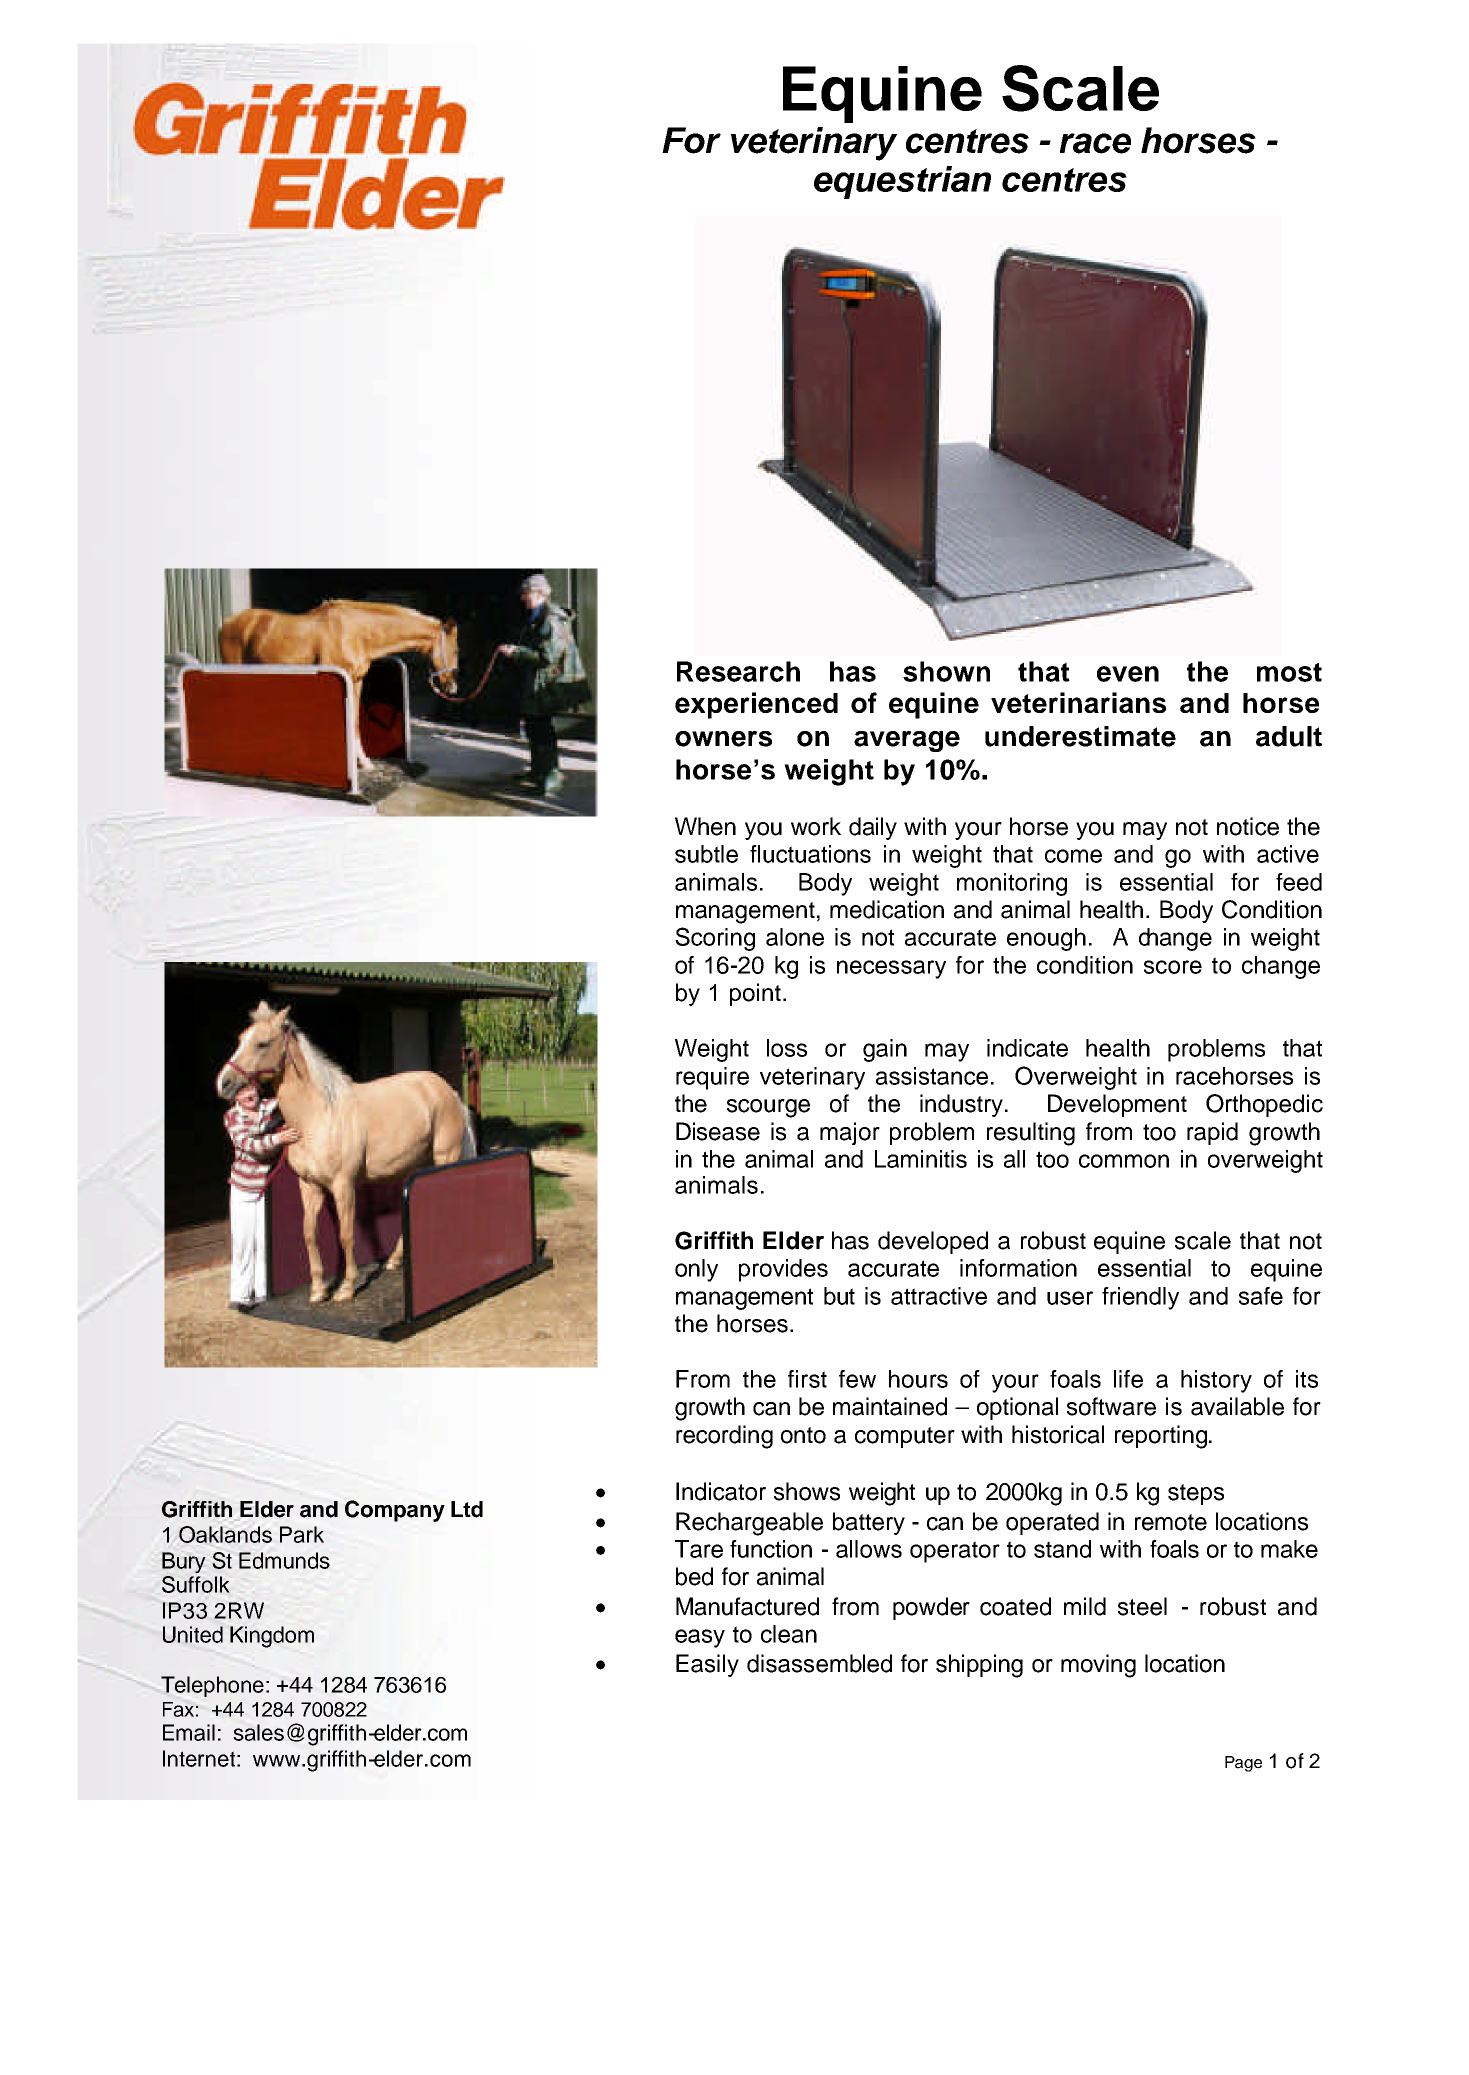 The width and height of the page is (1469, 2075). What do you see at coordinates (738, 671) in the page?
I see `Research` at bounding box center [738, 671].
